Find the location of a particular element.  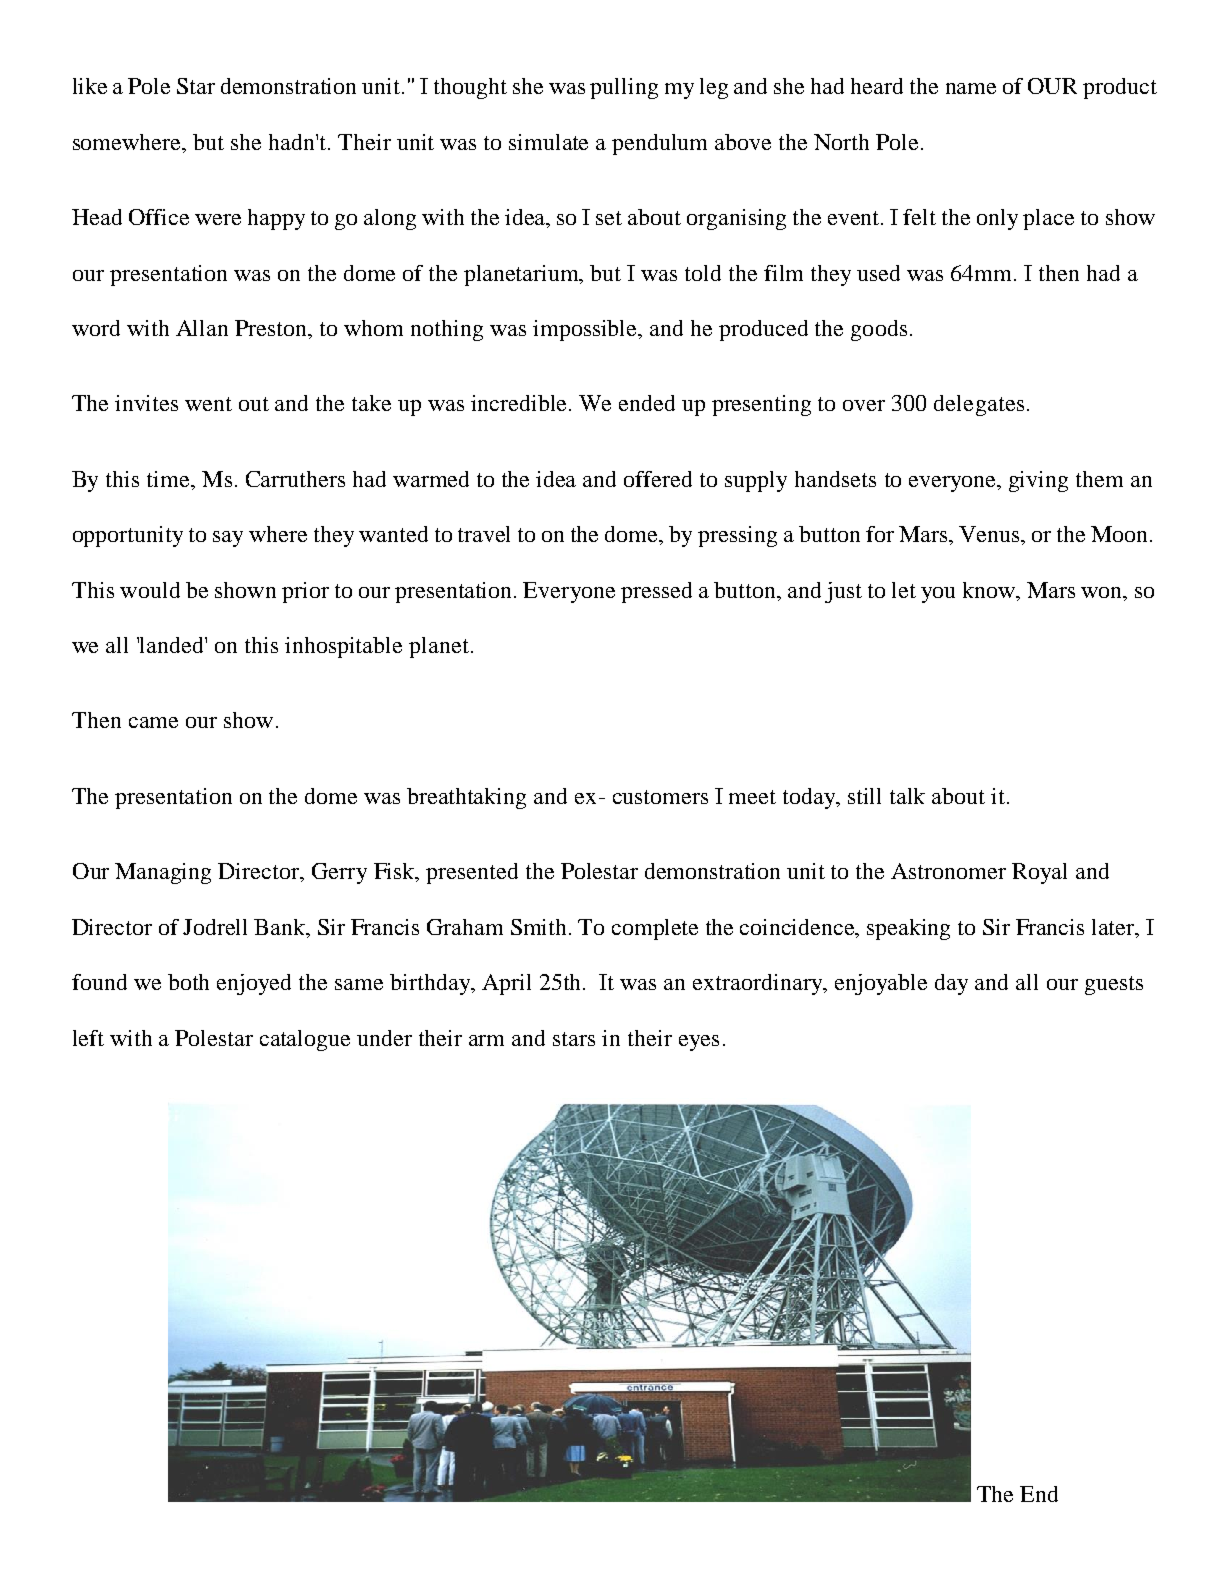

like is located at coordinates (90, 86).
